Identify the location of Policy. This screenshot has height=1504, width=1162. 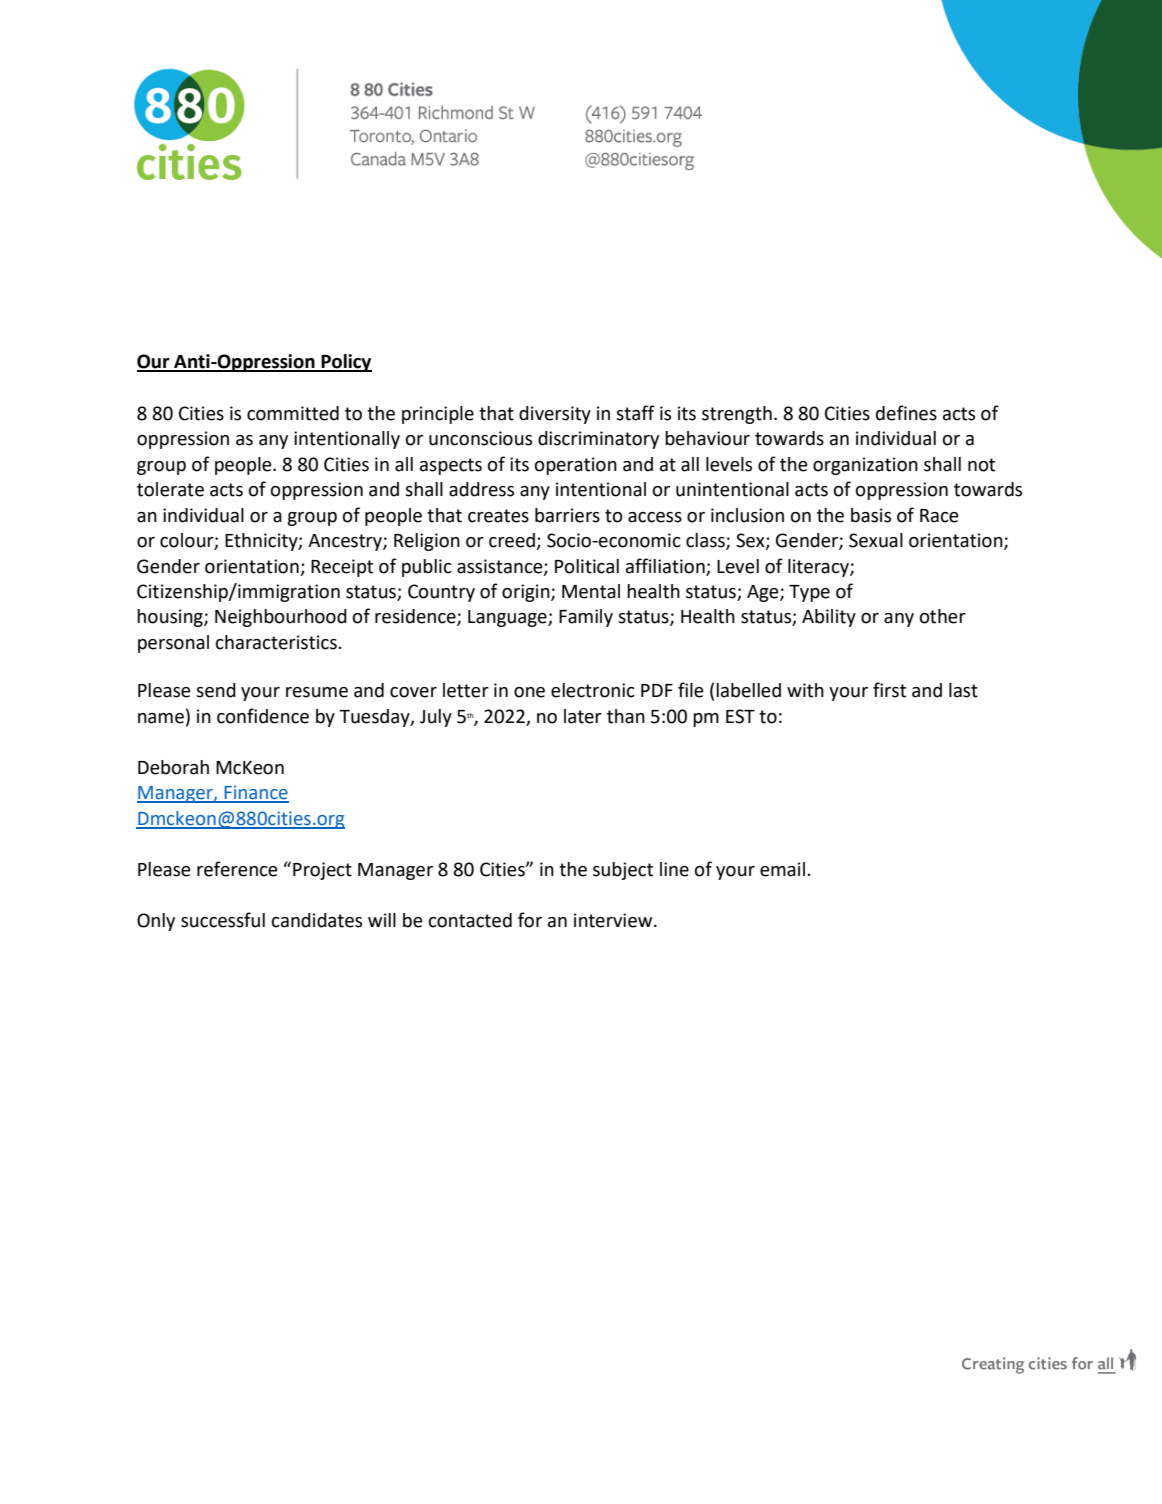
(345, 363).
